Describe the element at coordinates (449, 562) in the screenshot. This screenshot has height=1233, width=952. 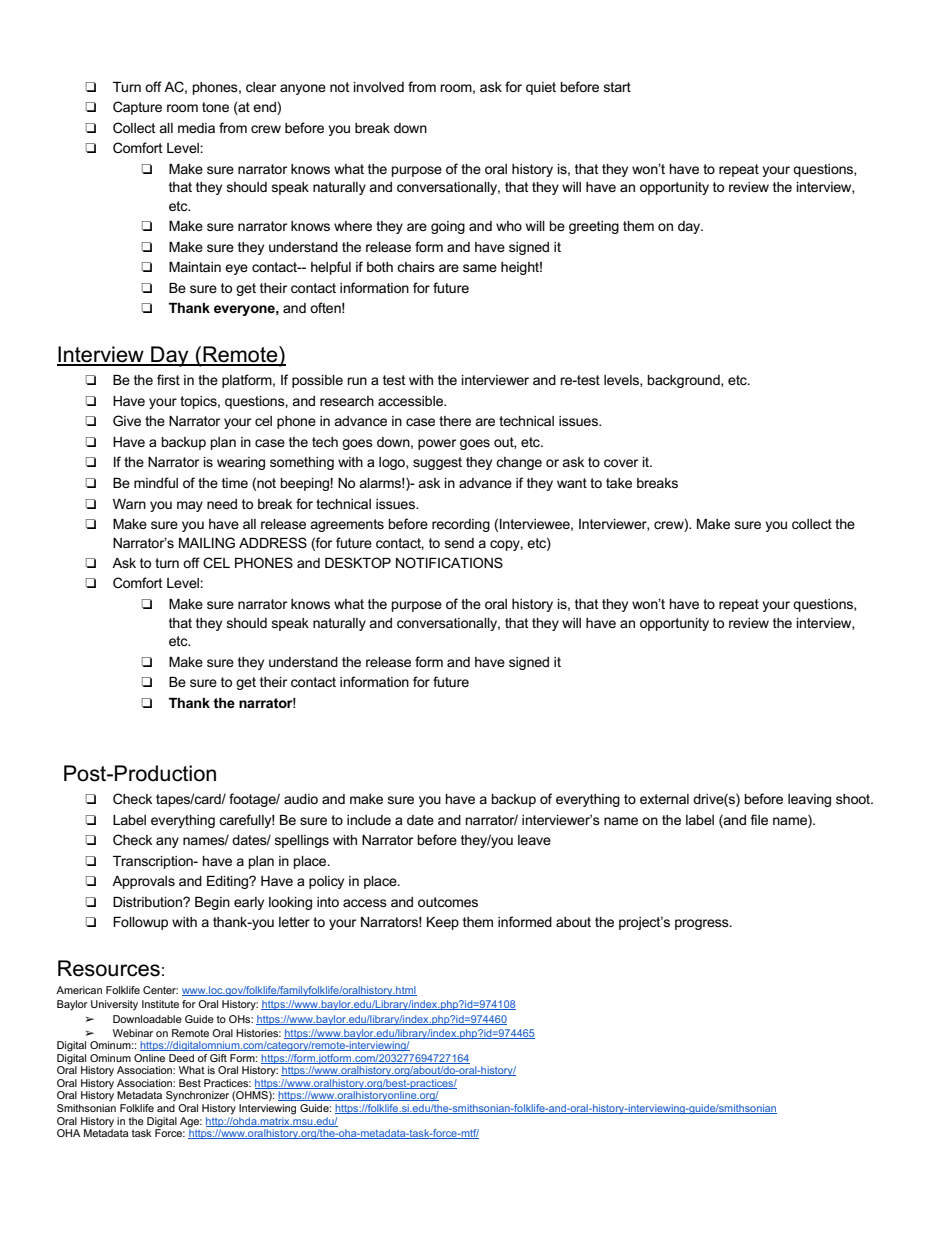
I see `NOTIFICATIONS` at that location.
